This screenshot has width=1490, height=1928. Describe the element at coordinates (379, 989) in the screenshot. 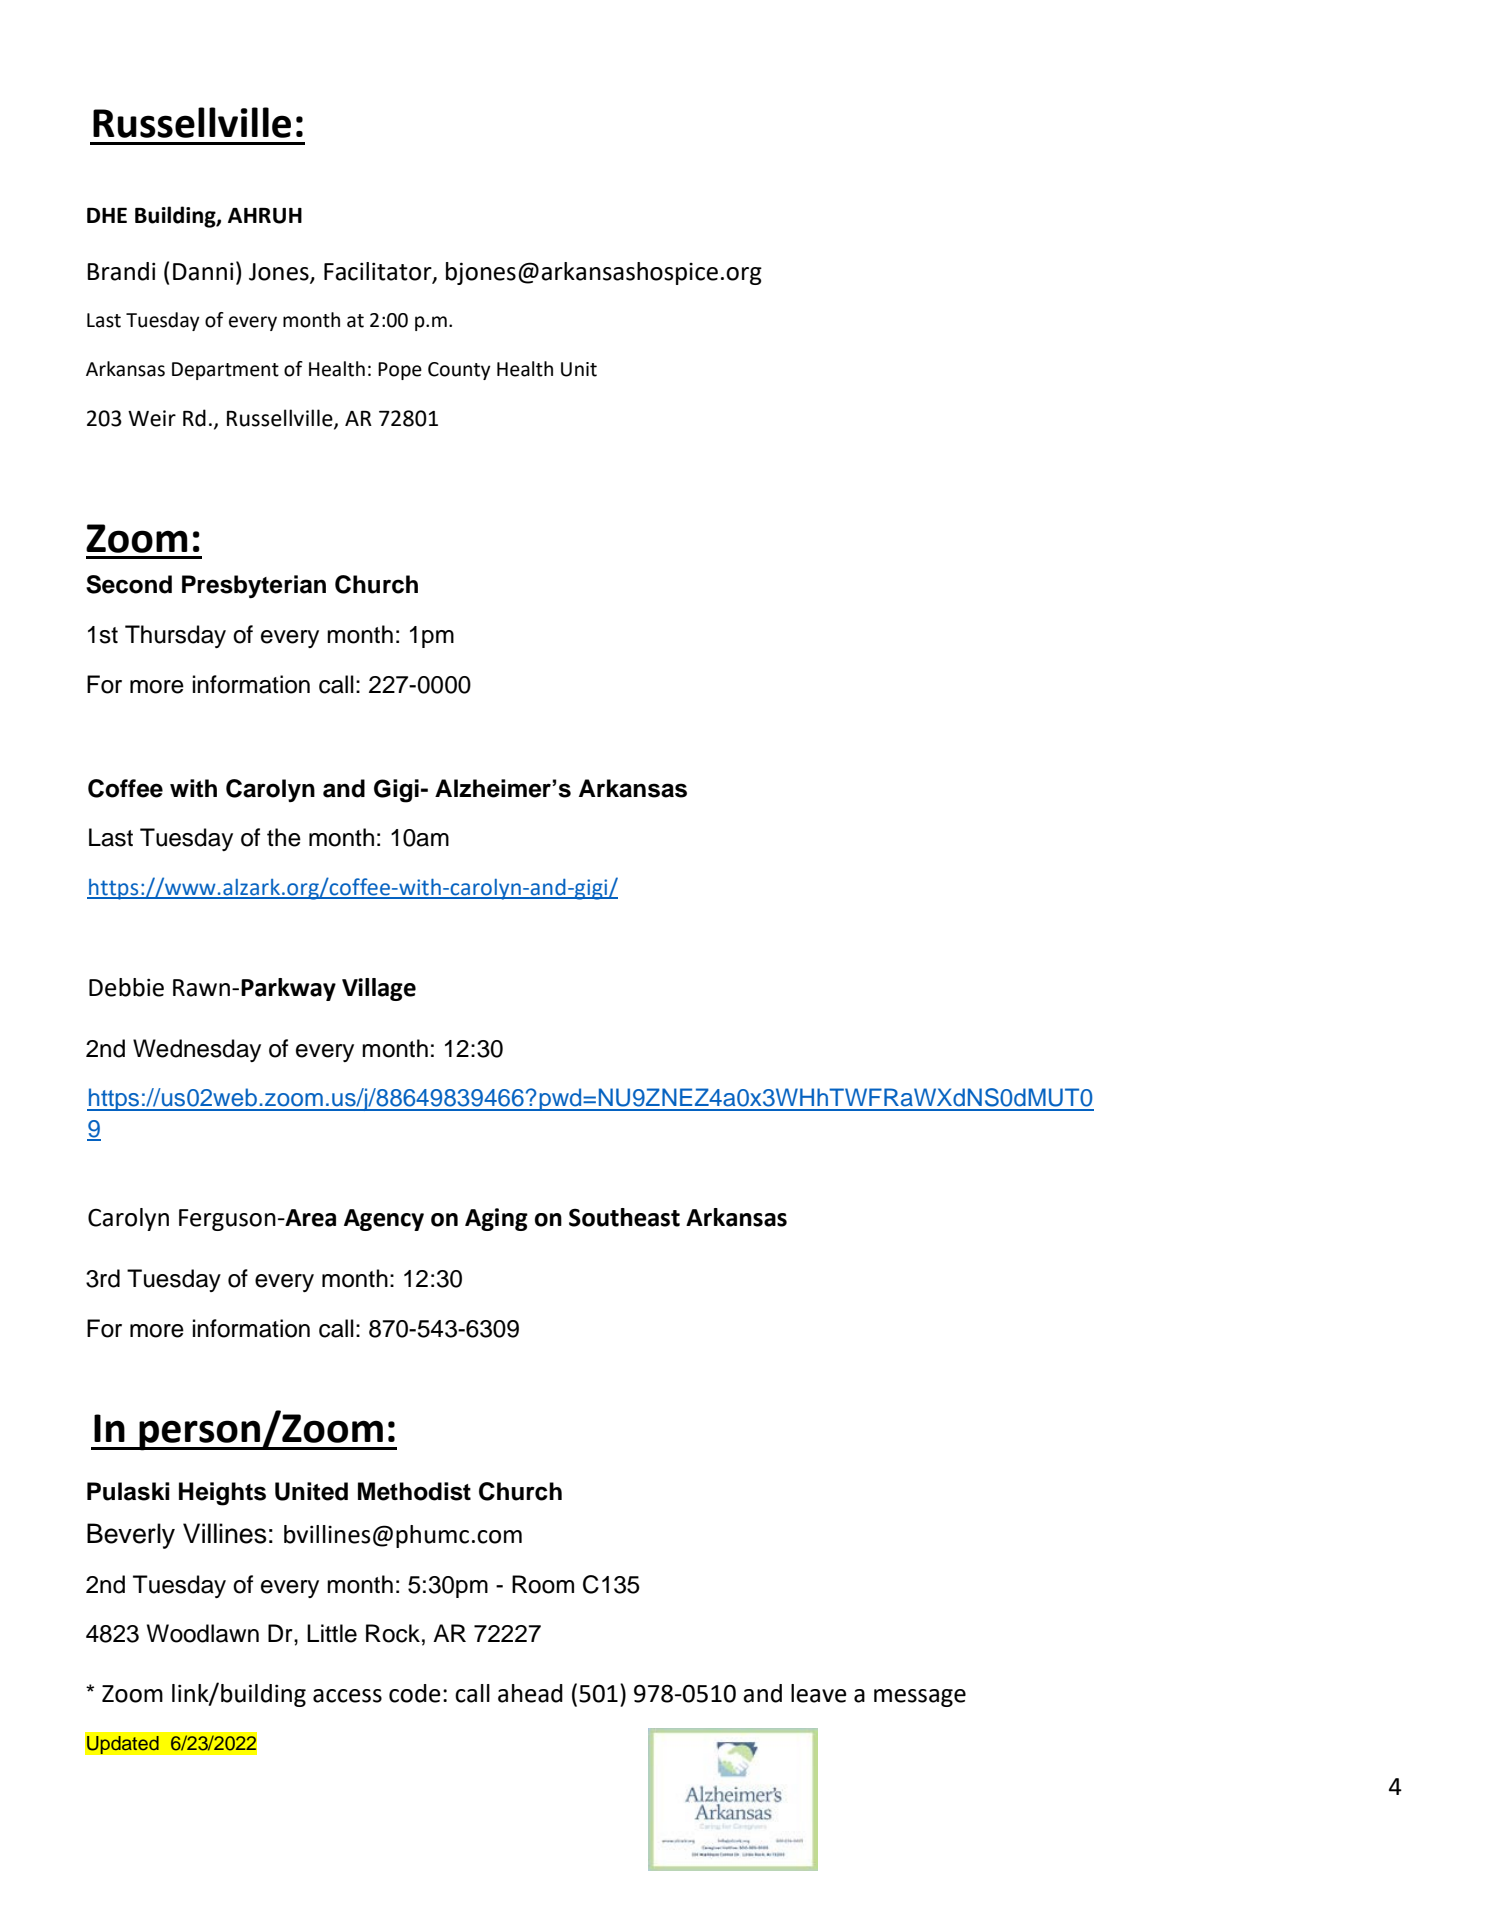

I see `Village` at that location.
